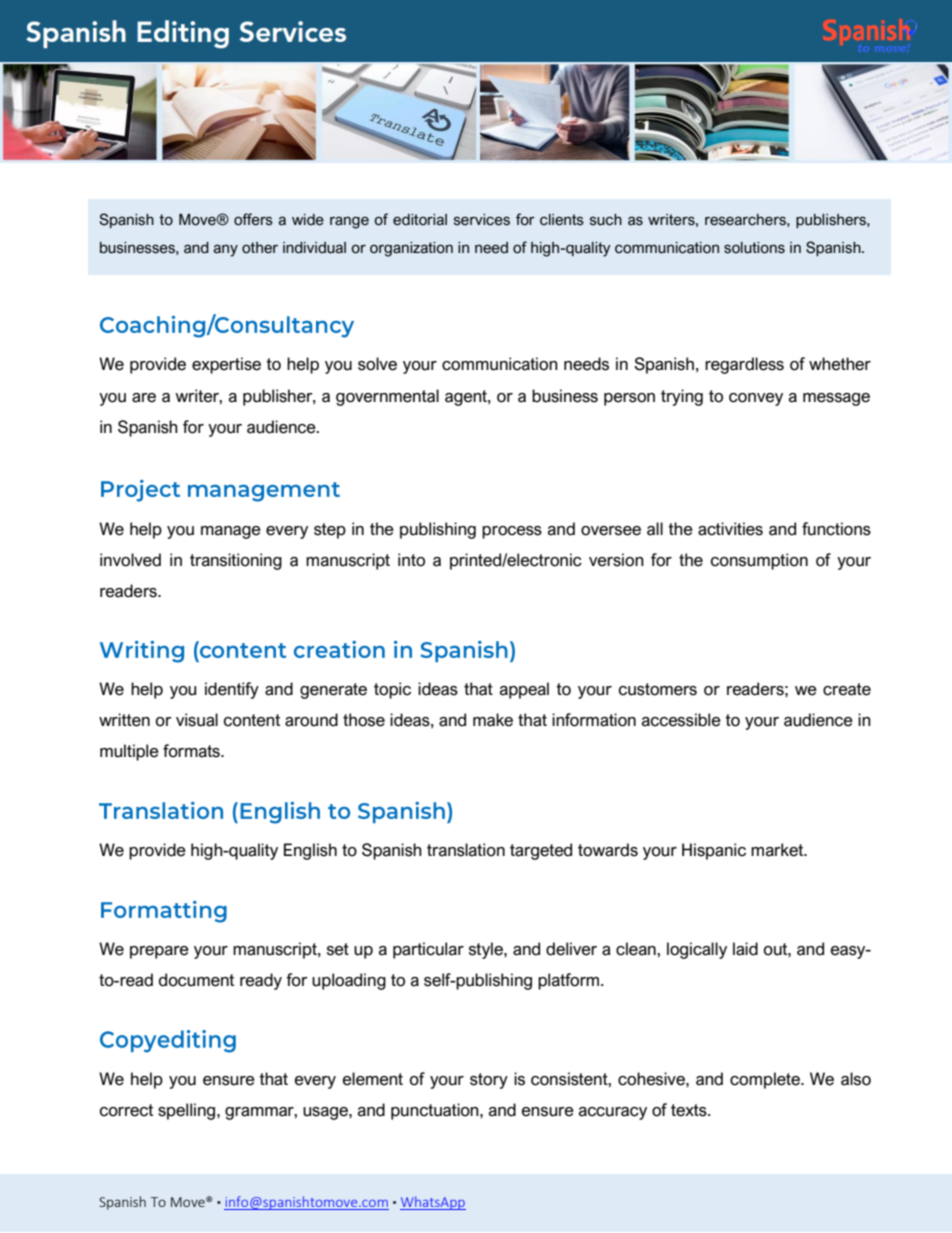 The height and width of the document is (1233, 952). I want to click on market, so click(778, 850).
